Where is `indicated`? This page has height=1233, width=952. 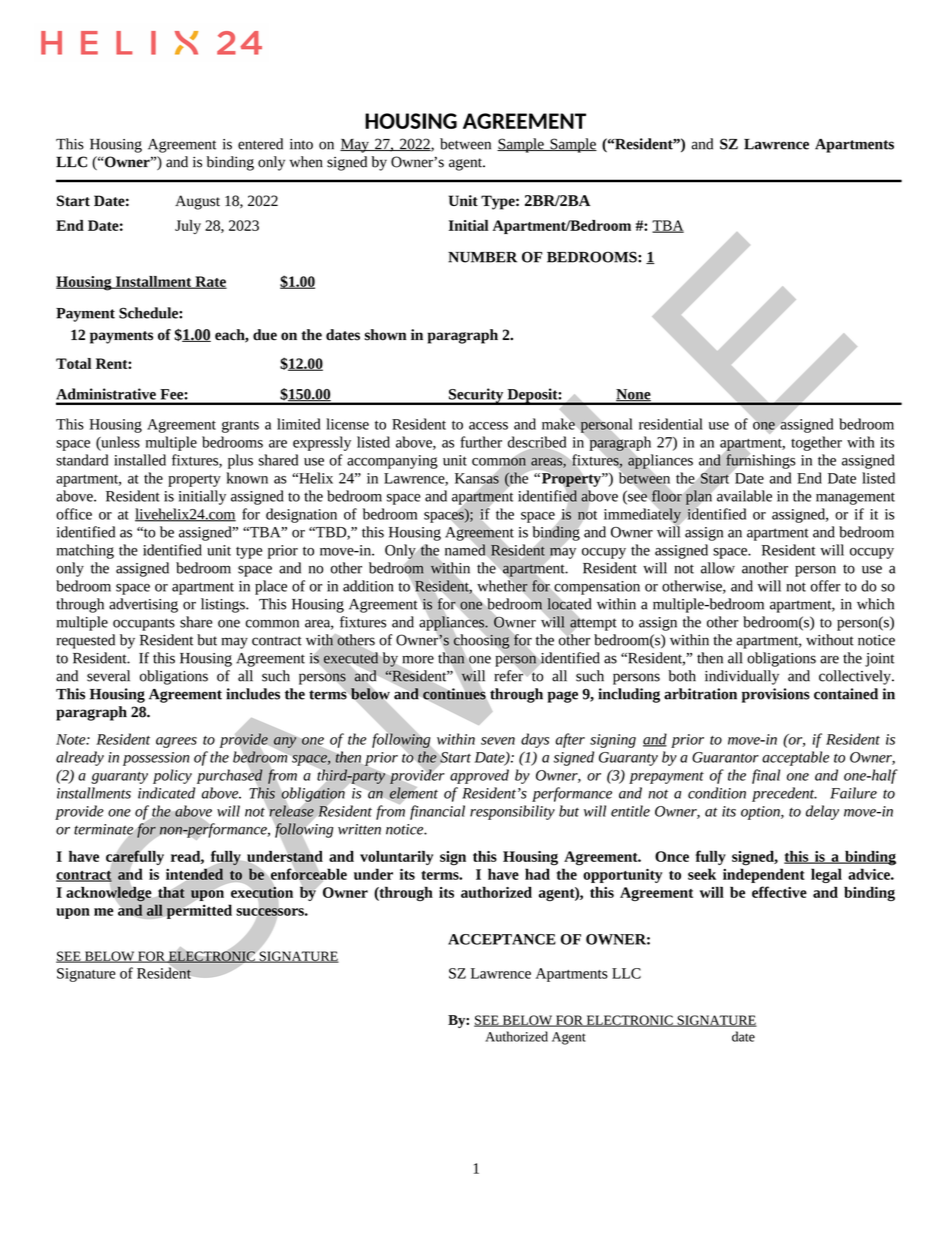 indicated is located at coordinates (166, 793).
